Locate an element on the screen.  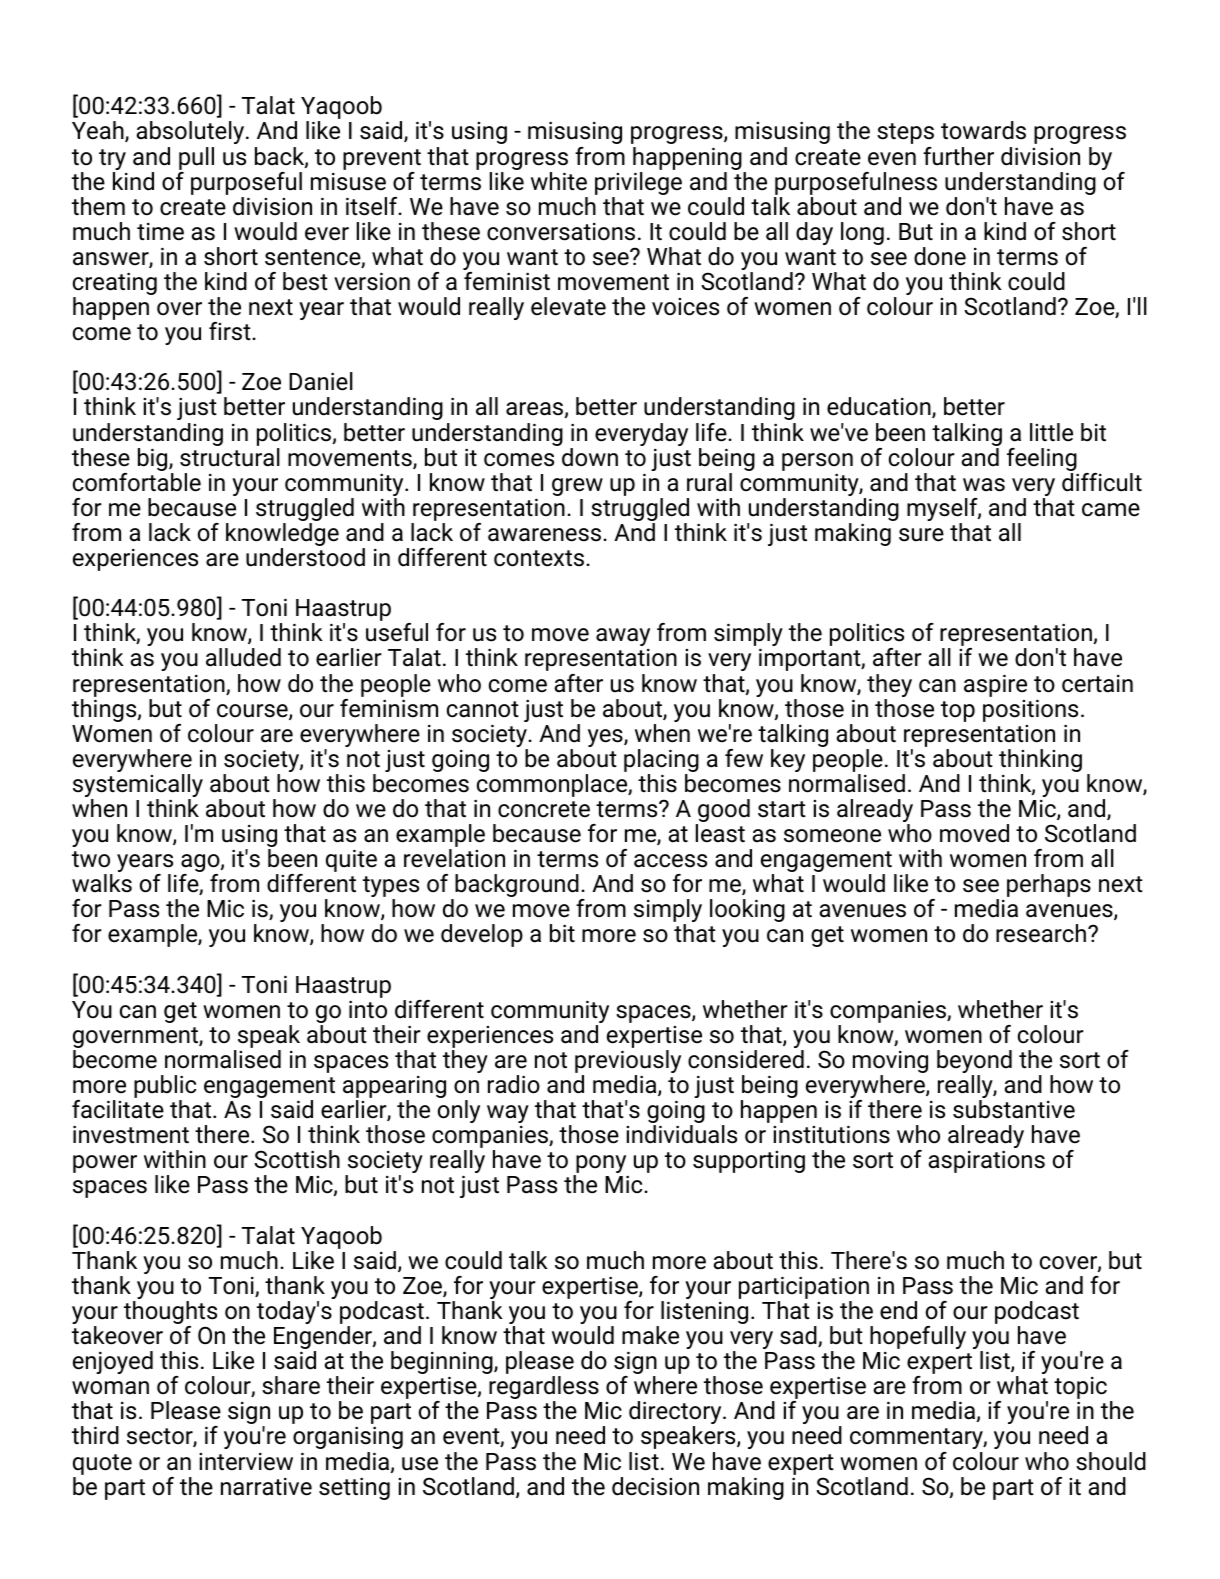
away is located at coordinates (623, 637).
